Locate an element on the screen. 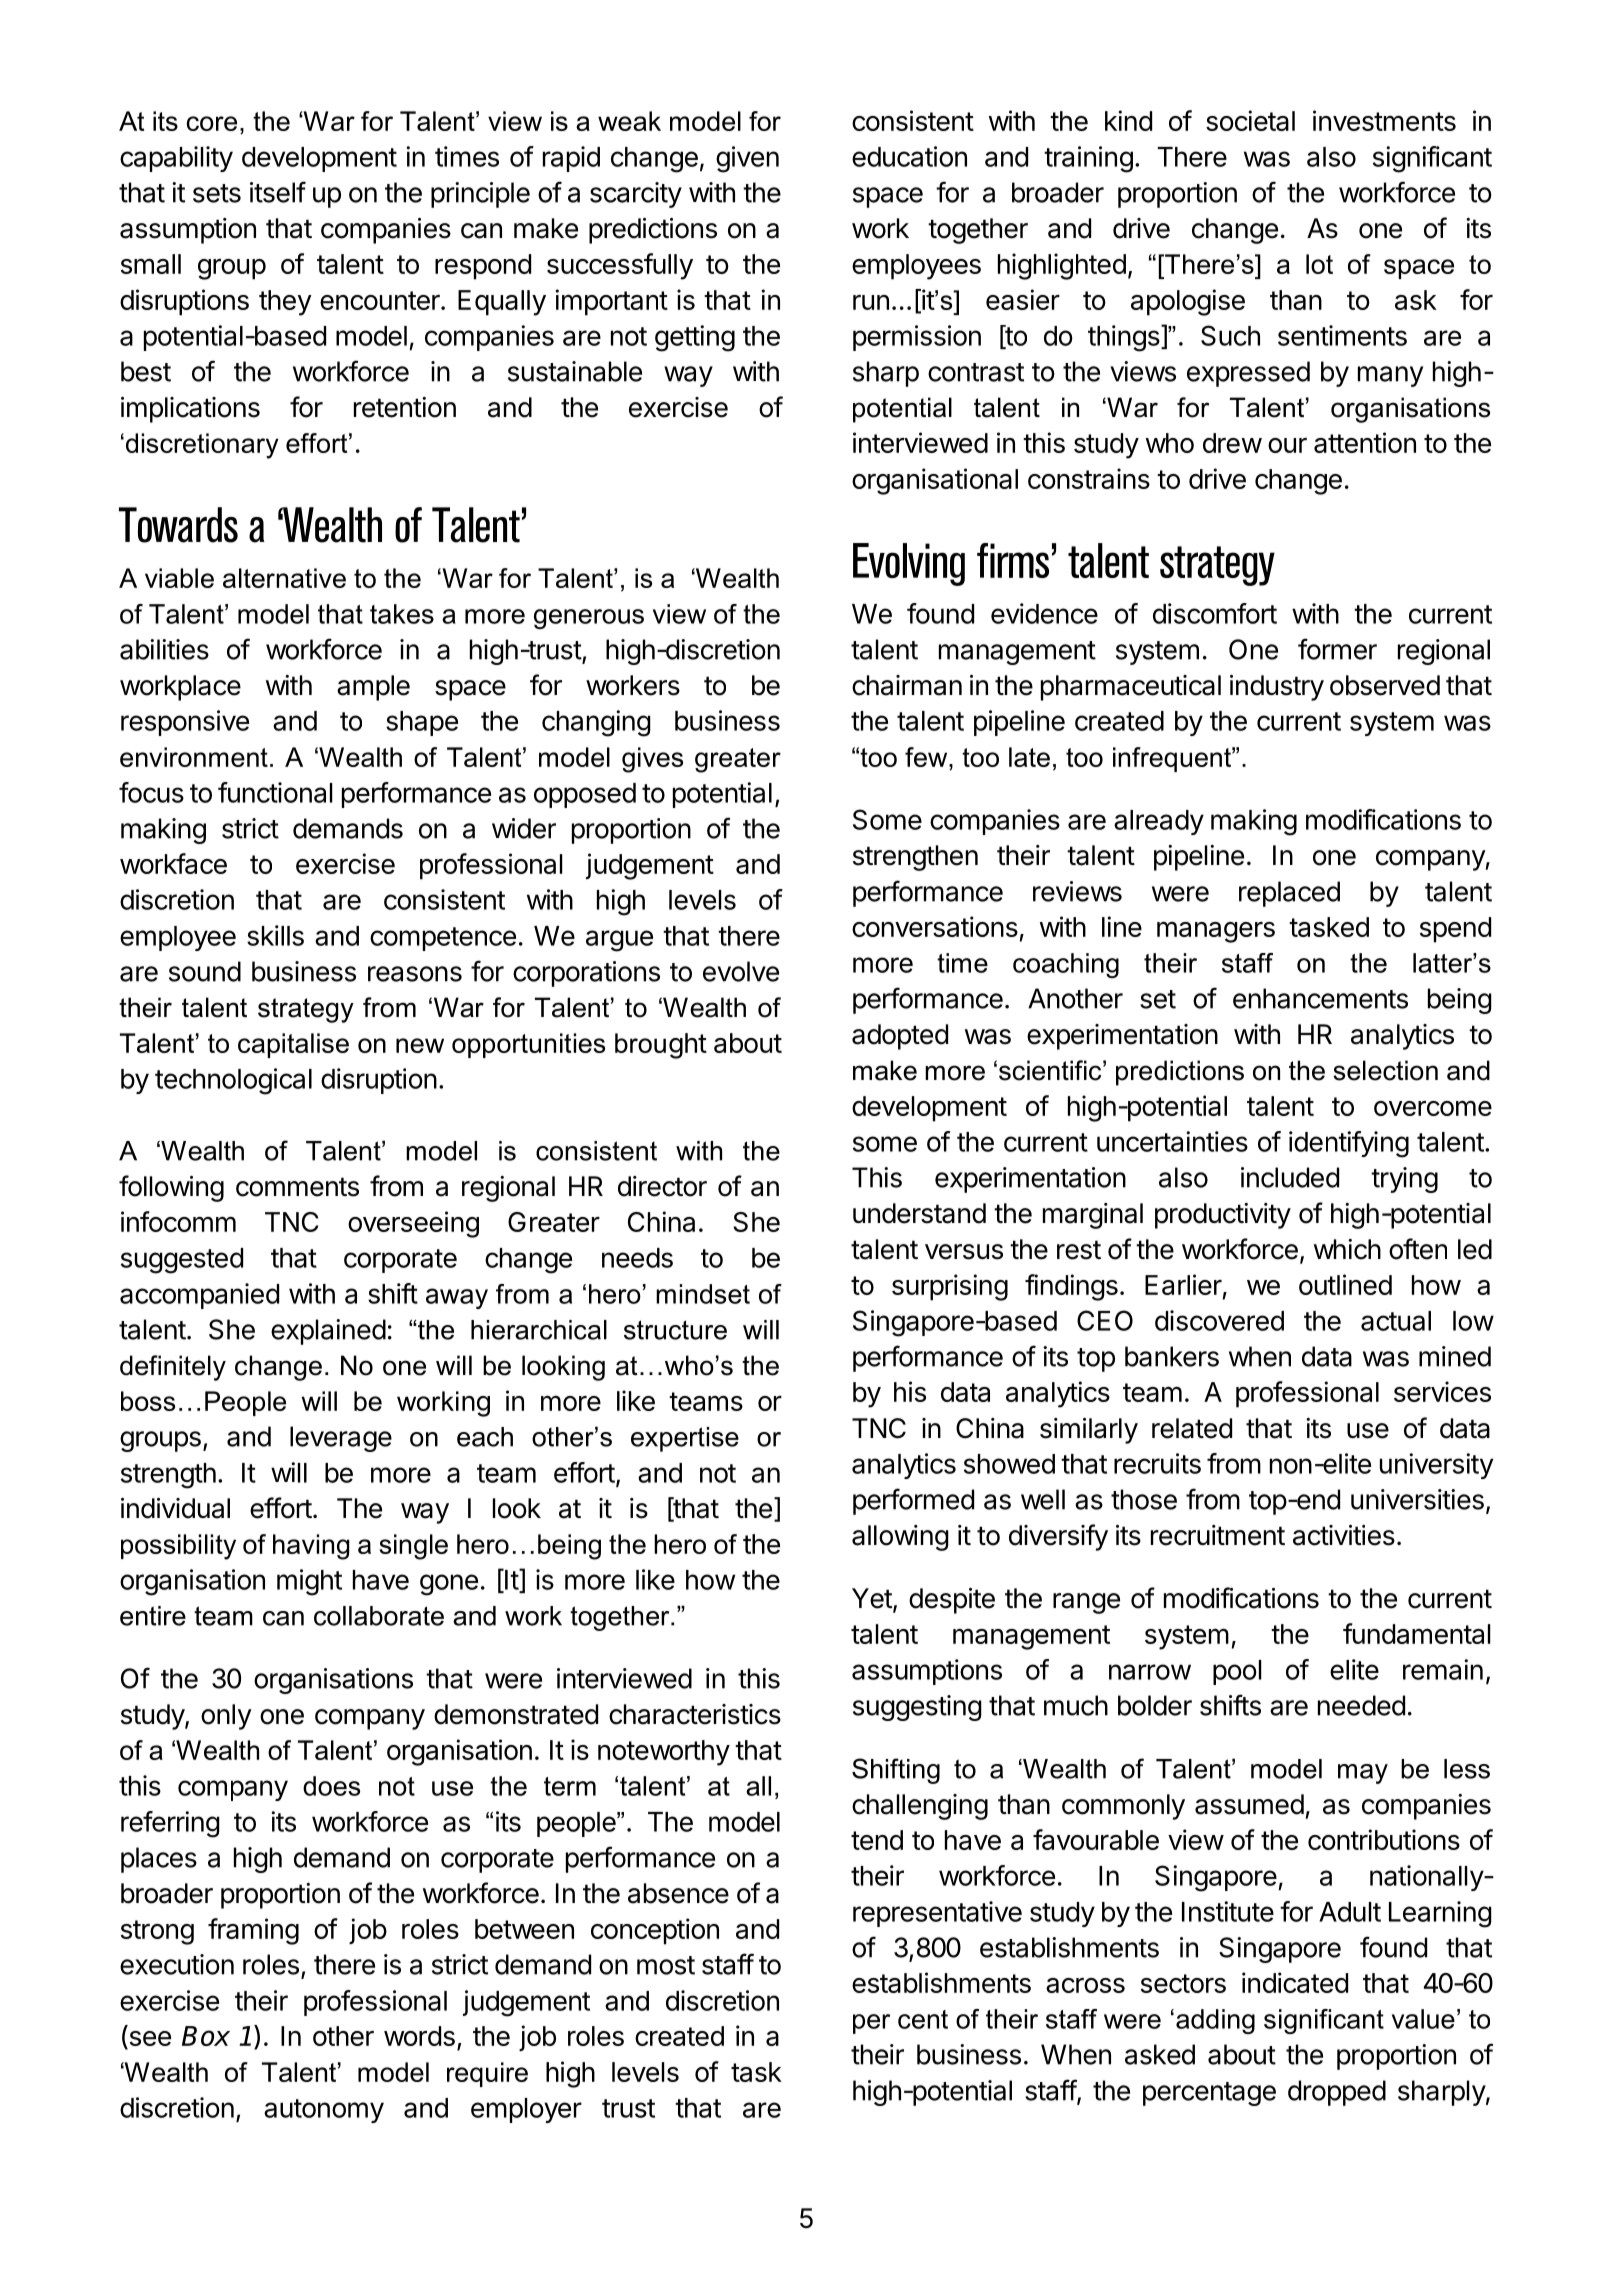 This screenshot has width=1611, height=2278. university is located at coordinates (1436, 1466).
